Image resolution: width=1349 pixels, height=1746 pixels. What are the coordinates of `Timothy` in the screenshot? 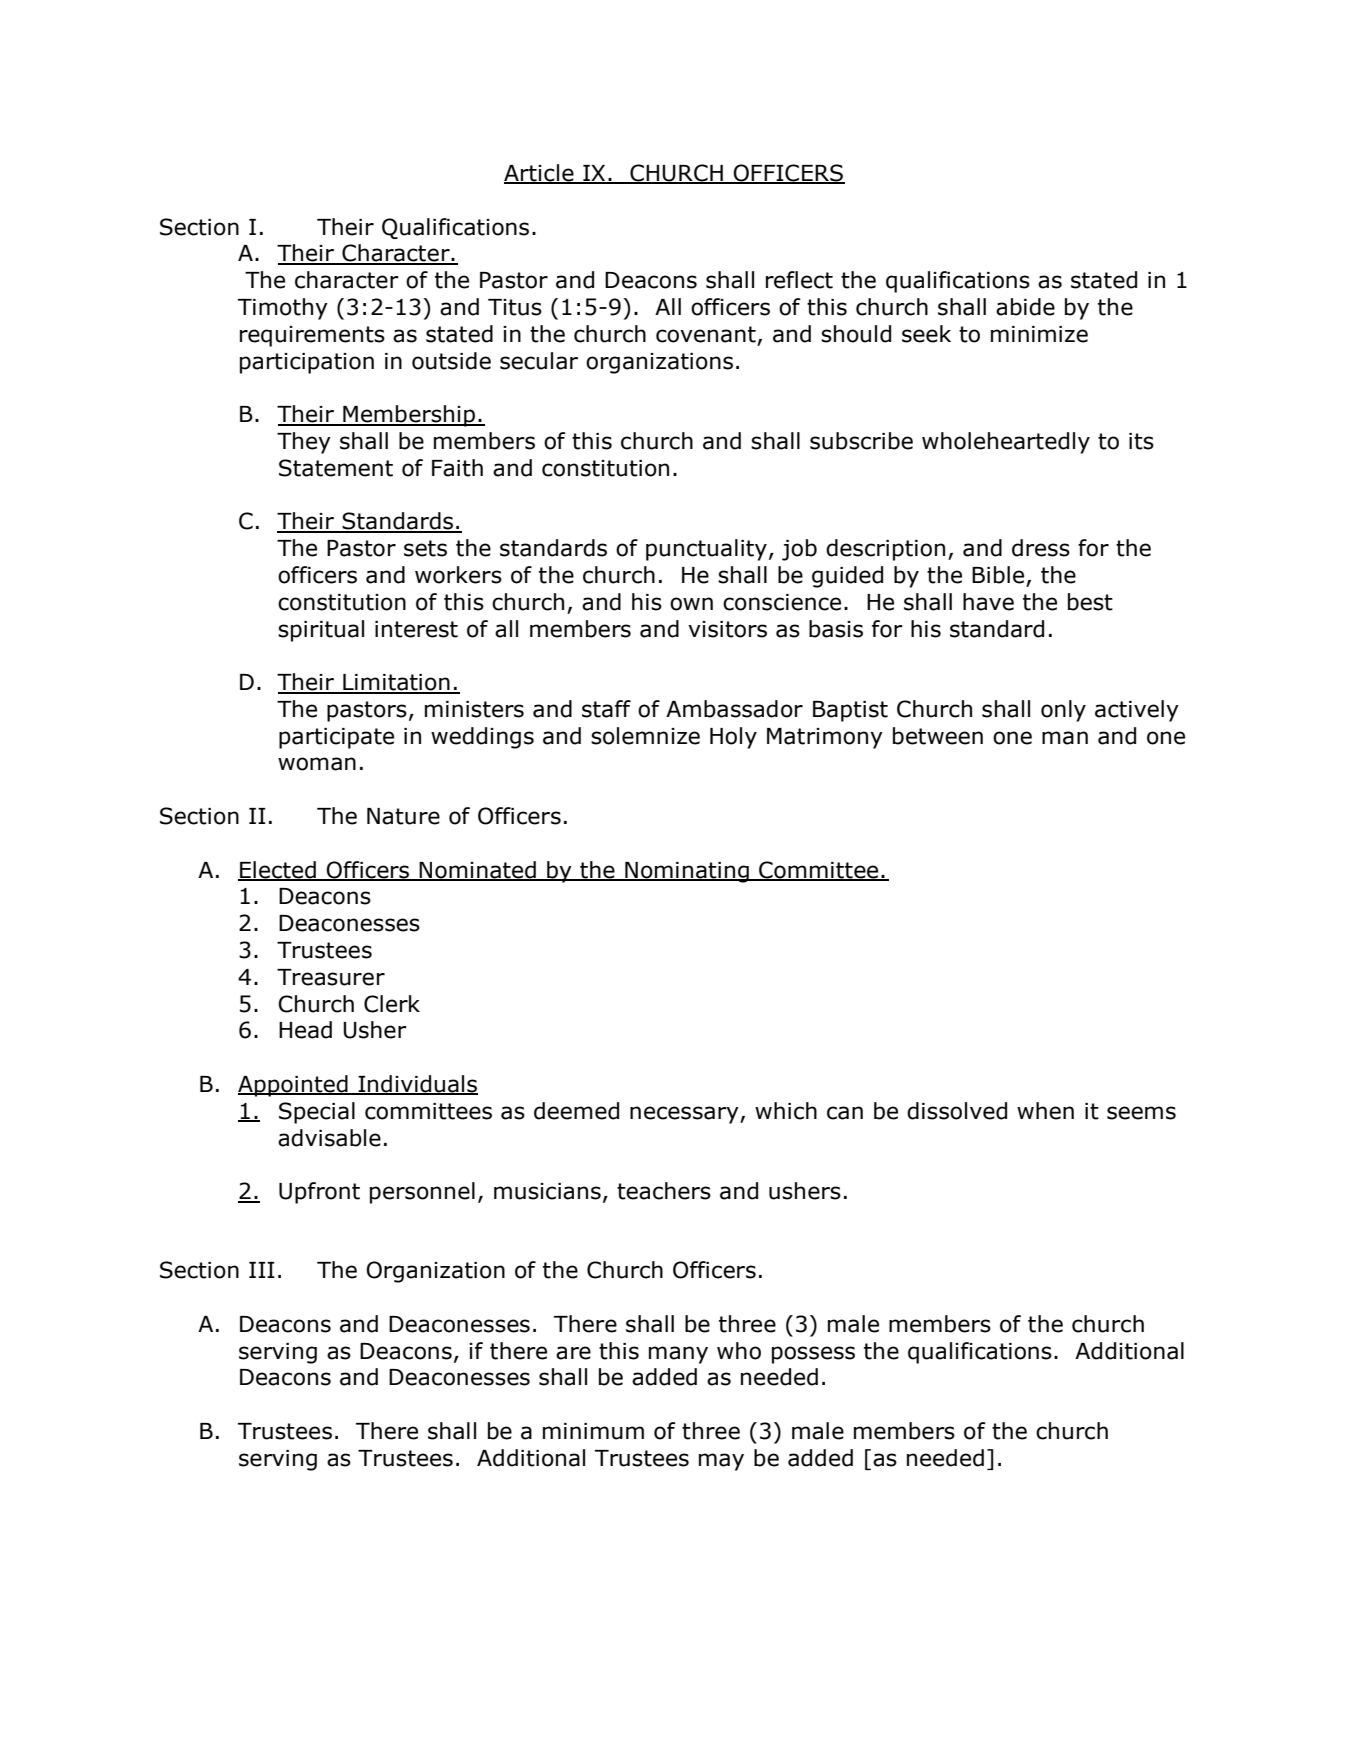 It's located at (283, 309).
